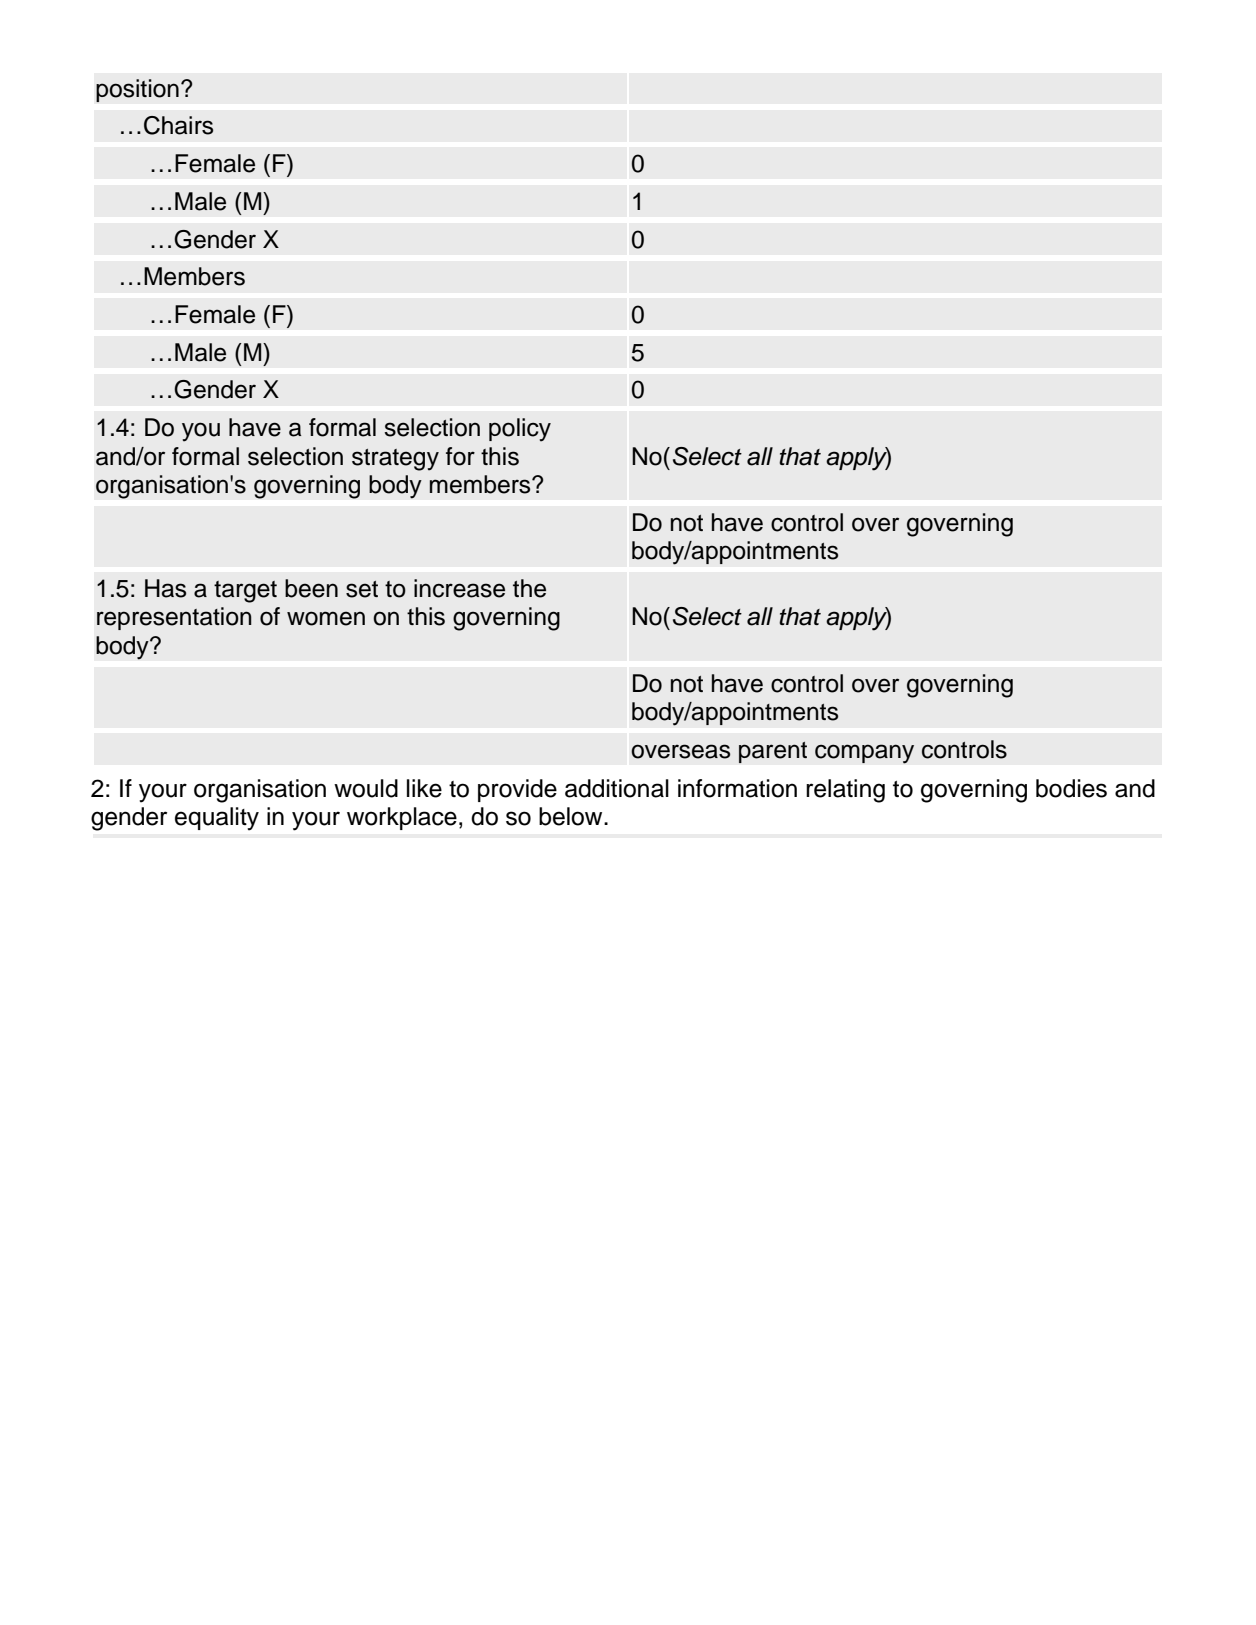  Describe the element at coordinates (459, 588) in the page. I see `increase` at that location.
